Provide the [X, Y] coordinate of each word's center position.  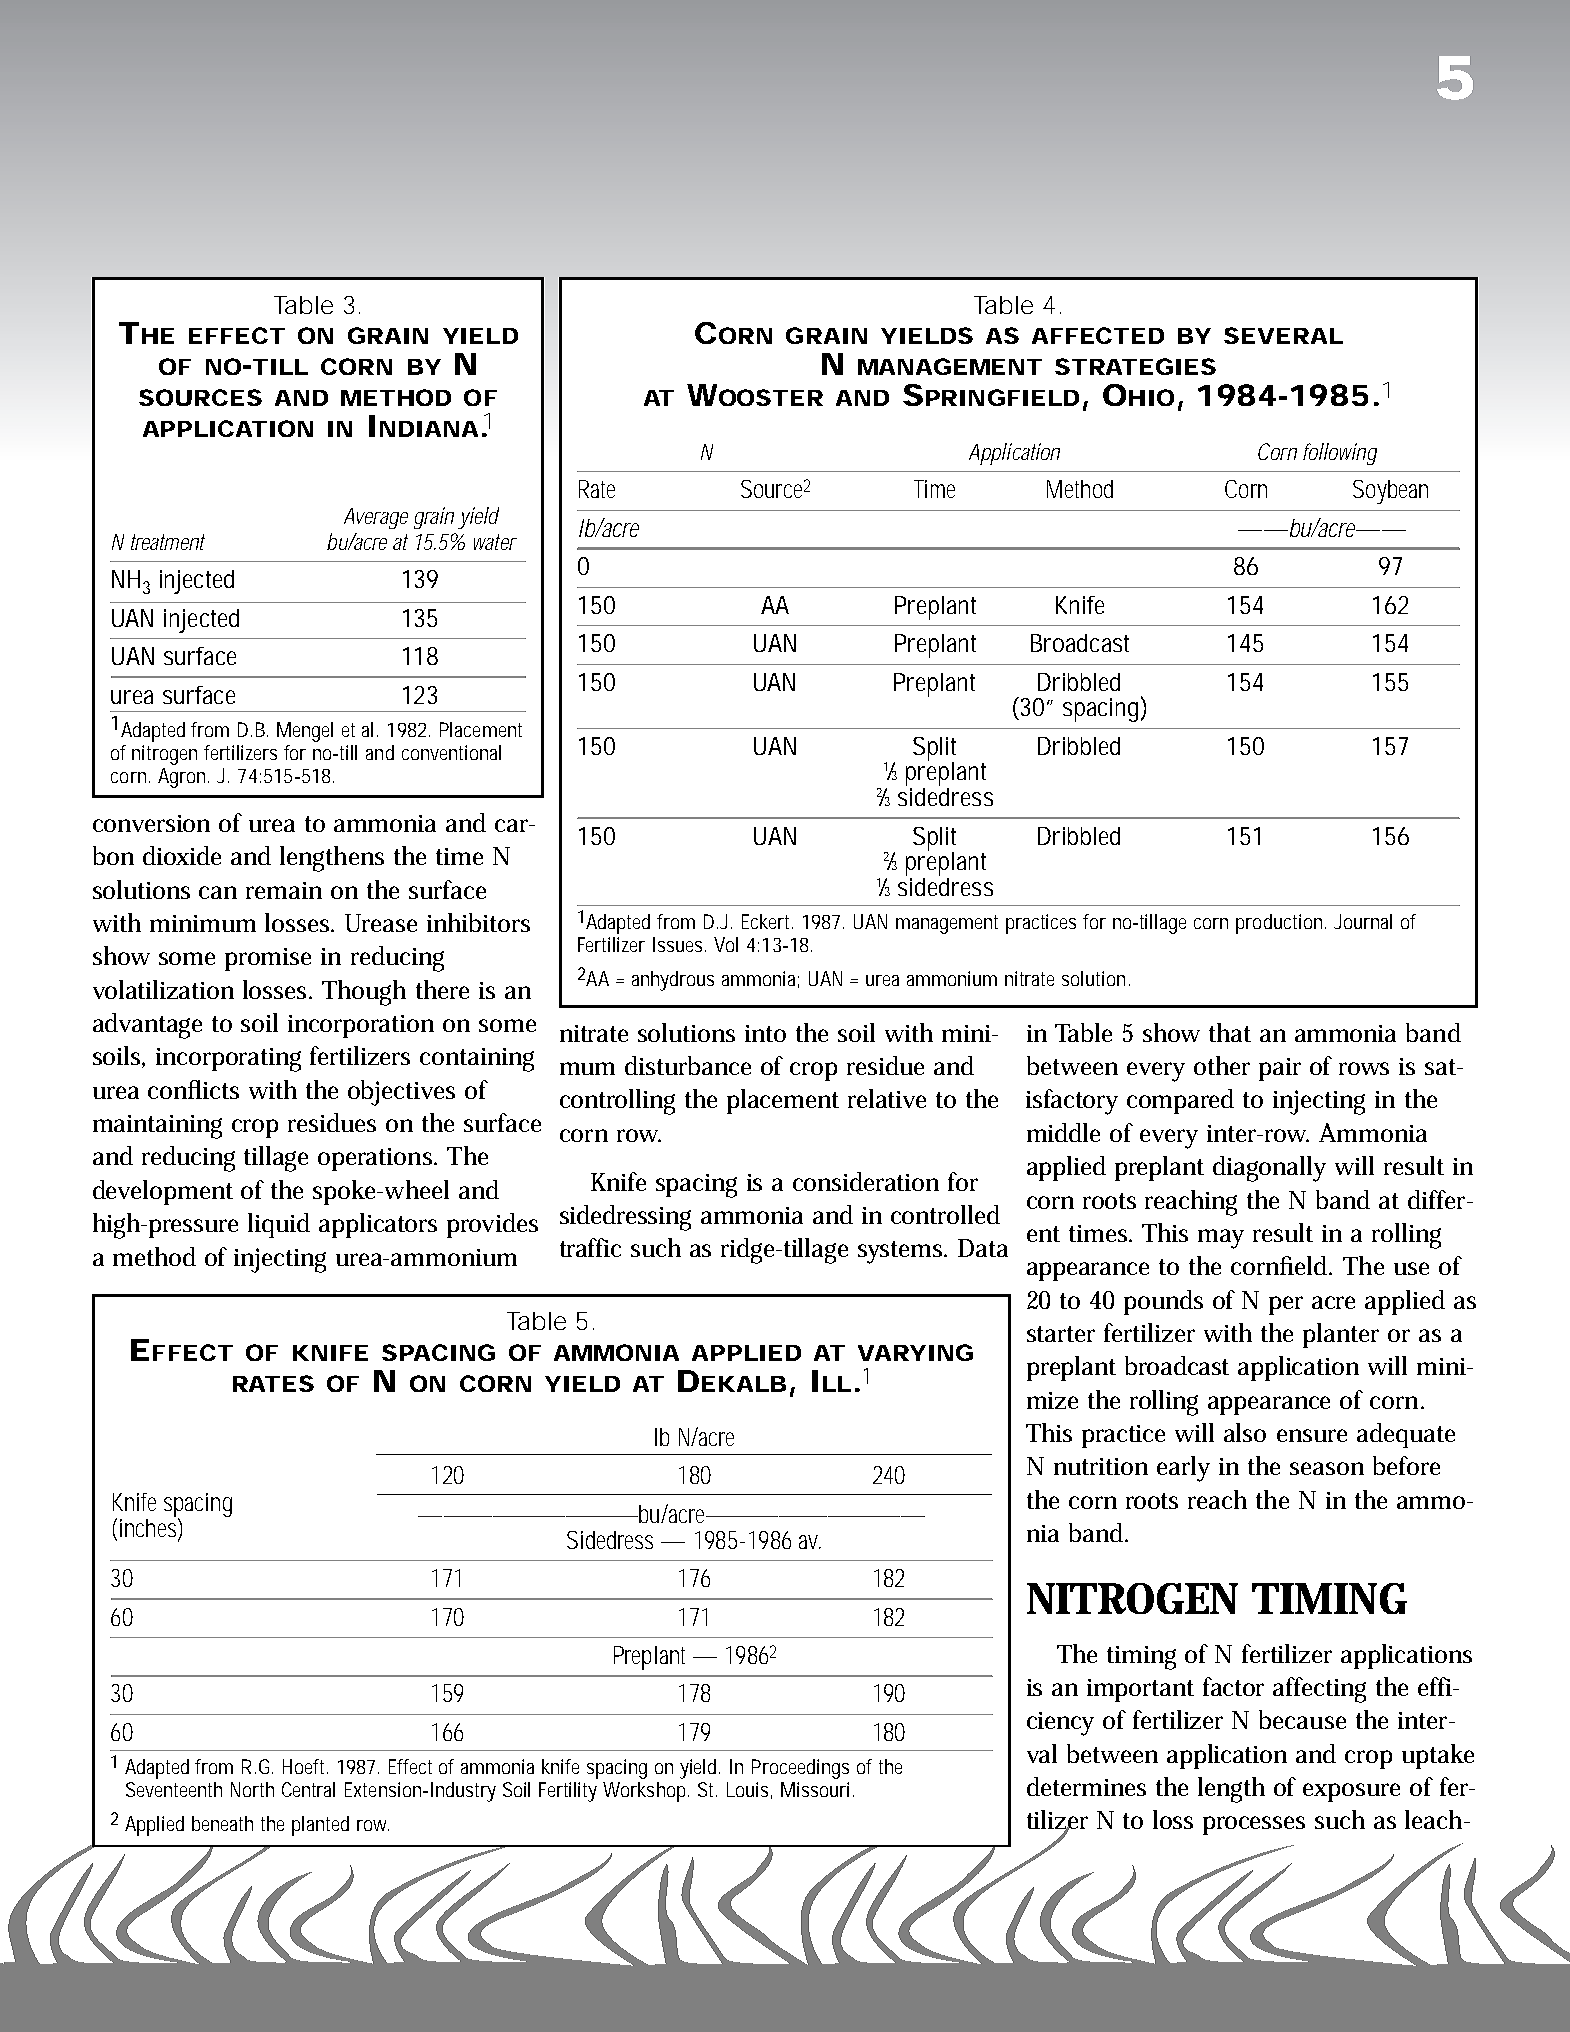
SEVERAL [1283, 335]
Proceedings [800, 1769]
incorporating [228, 1060]
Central [308, 1789]
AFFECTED [1098, 335]
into [765, 1033]
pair [1280, 1069]
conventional [451, 752]
